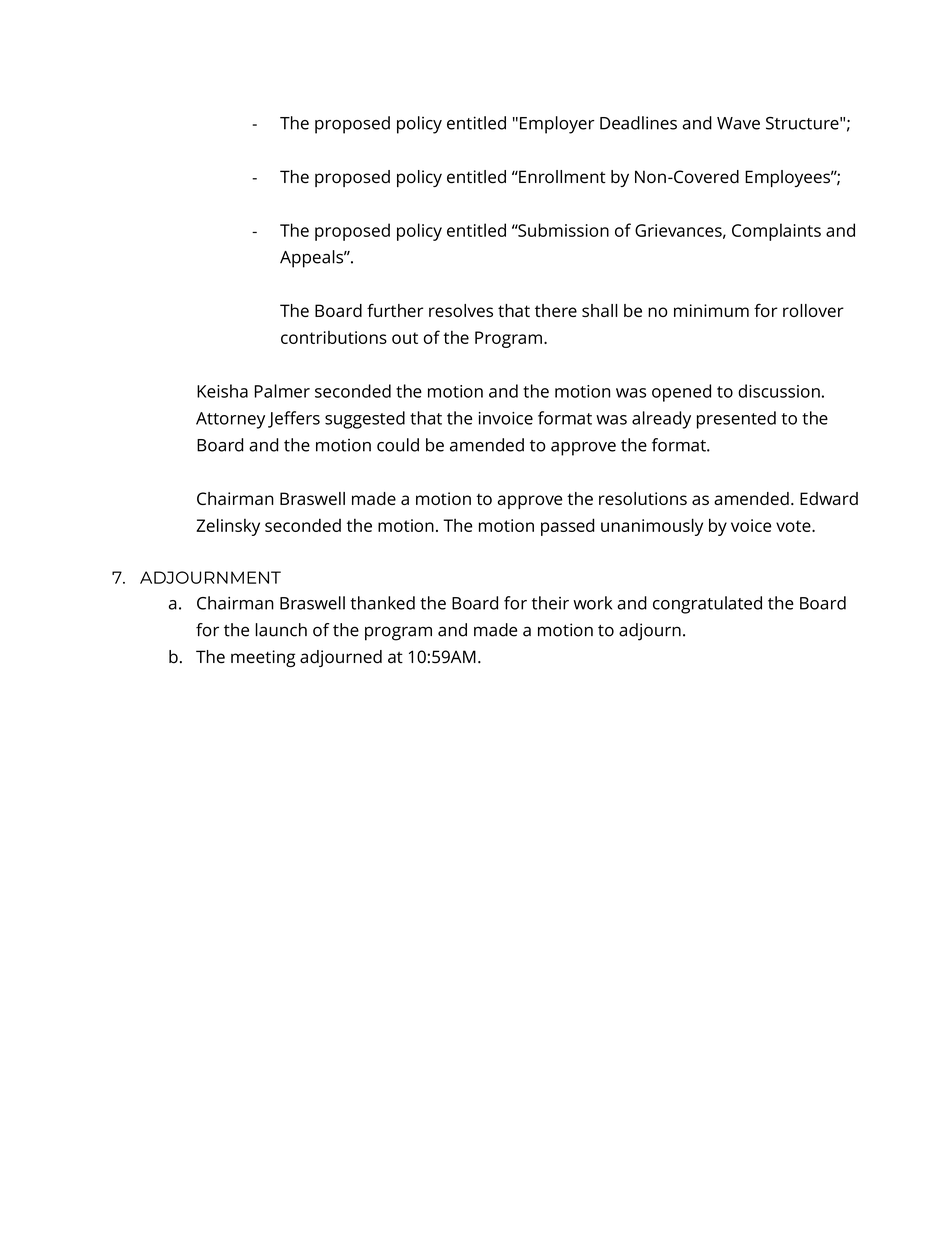 The width and height of the image is (952, 1233). What do you see at coordinates (711, 310) in the image?
I see `minimum` at bounding box center [711, 310].
